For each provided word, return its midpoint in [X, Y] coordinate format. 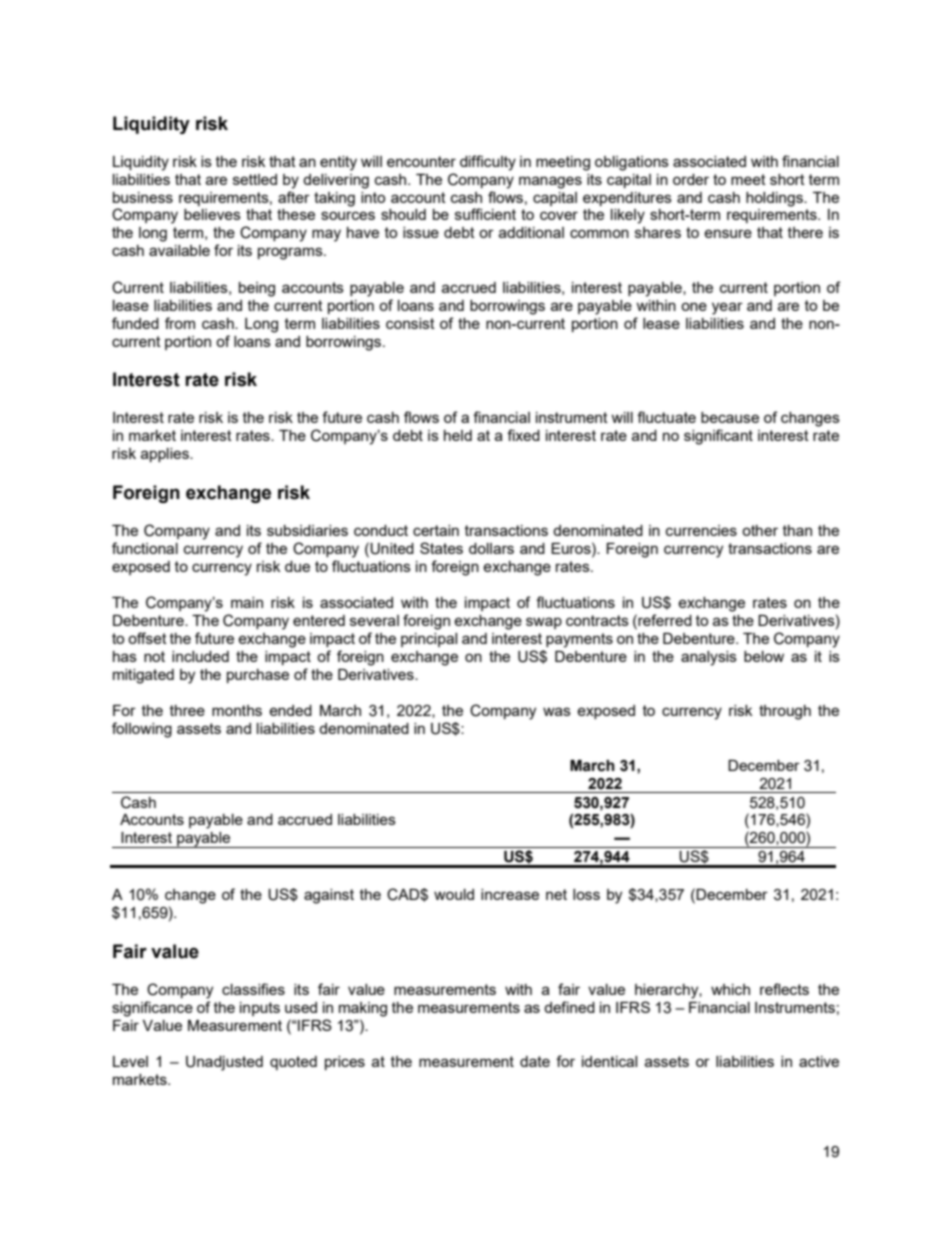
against [329, 896]
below [764, 656]
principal [429, 640]
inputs [260, 1009]
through [785, 712]
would [454, 894]
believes [212, 214]
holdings [775, 199]
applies [166, 455]
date [535, 1061]
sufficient [485, 214]
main [247, 602]
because [730, 417]
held [458, 435]
